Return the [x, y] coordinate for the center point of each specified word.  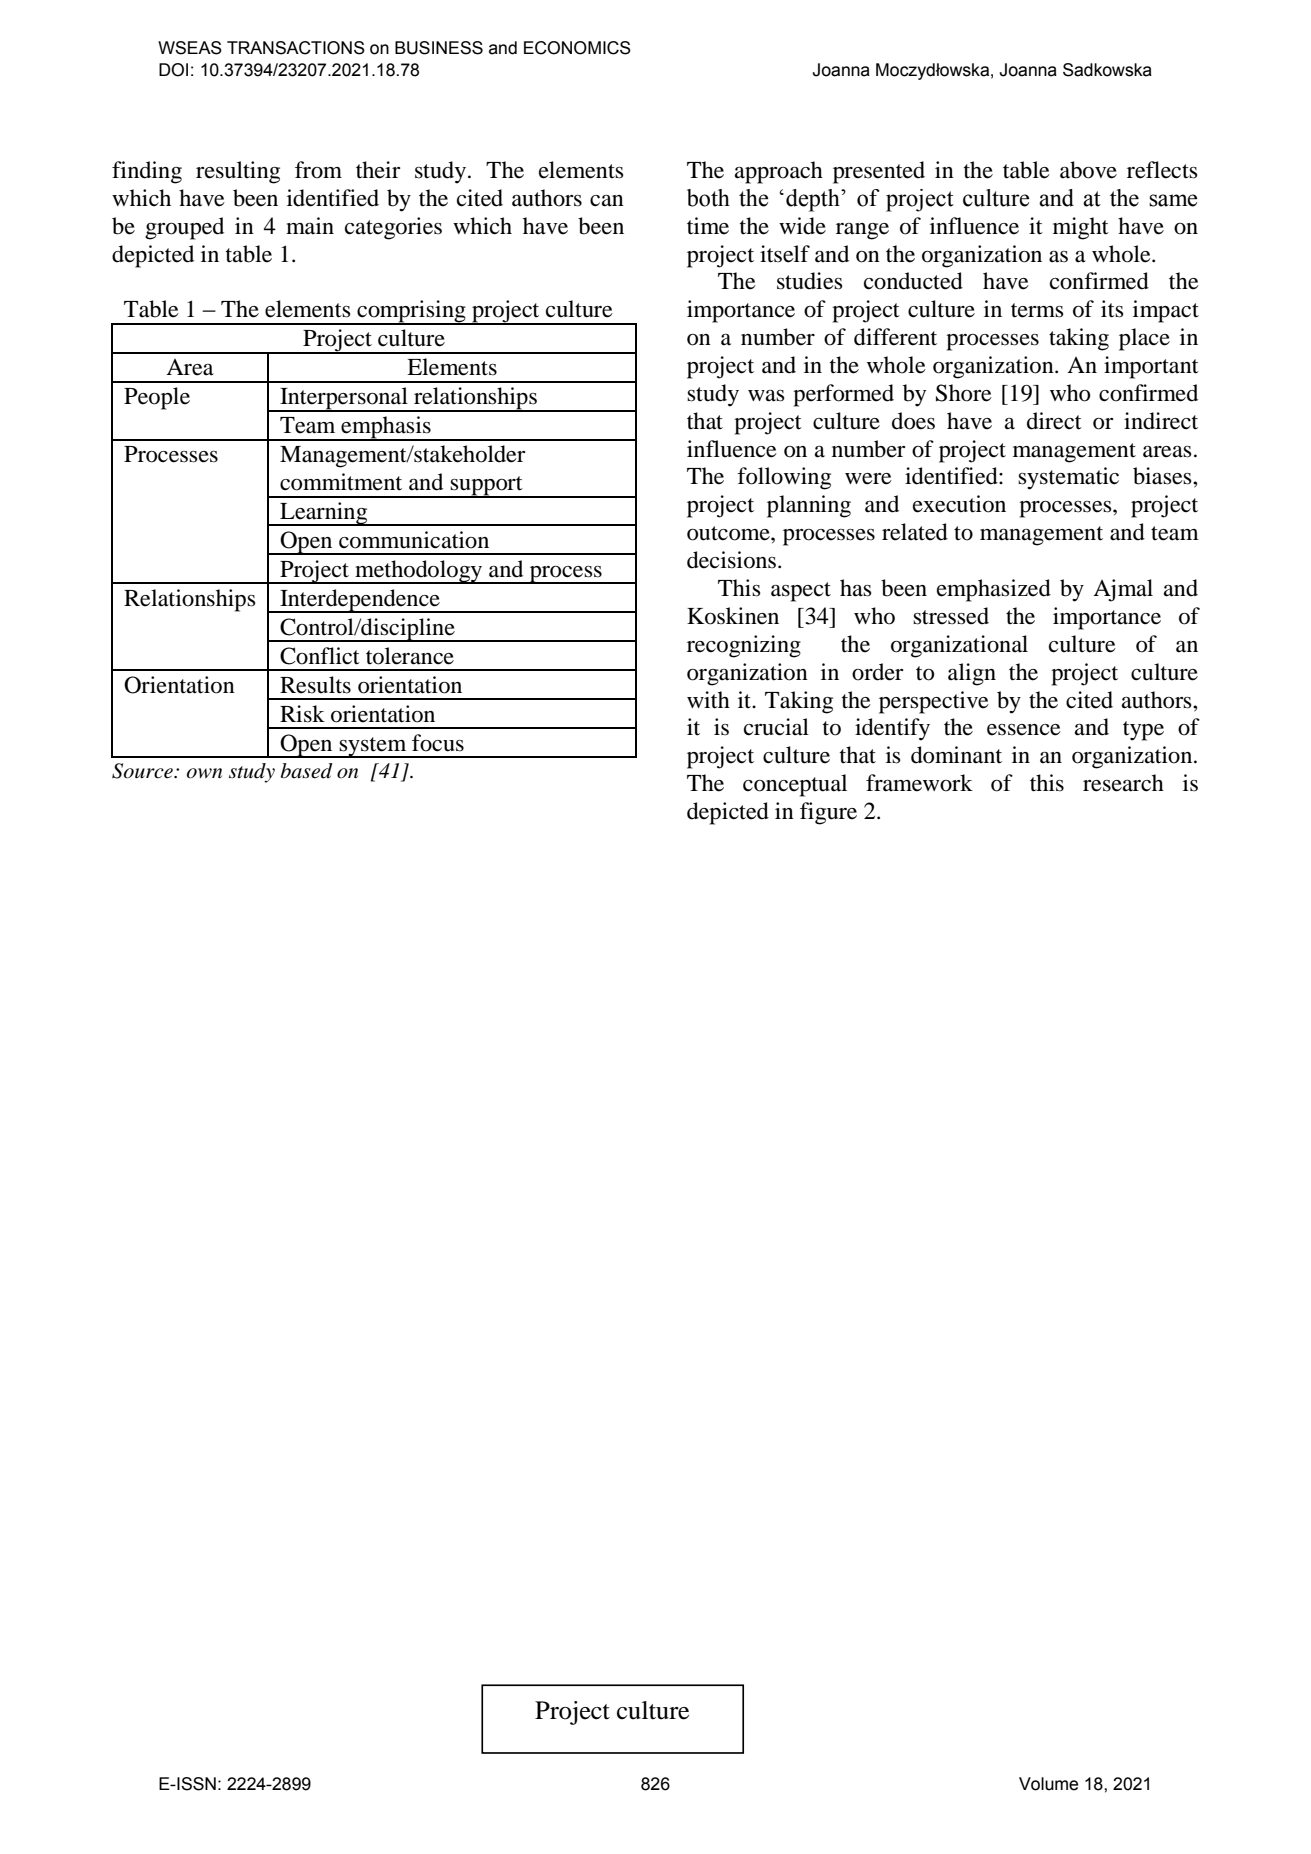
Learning [324, 514]
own [204, 773]
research [1123, 783]
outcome [729, 533]
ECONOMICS [577, 48]
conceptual [795, 785]
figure [828, 813]
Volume [1048, 1784]
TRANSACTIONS [296, 48]
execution [959, 504]
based [307, 771]
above [1088, 170]
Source [143, 771]
